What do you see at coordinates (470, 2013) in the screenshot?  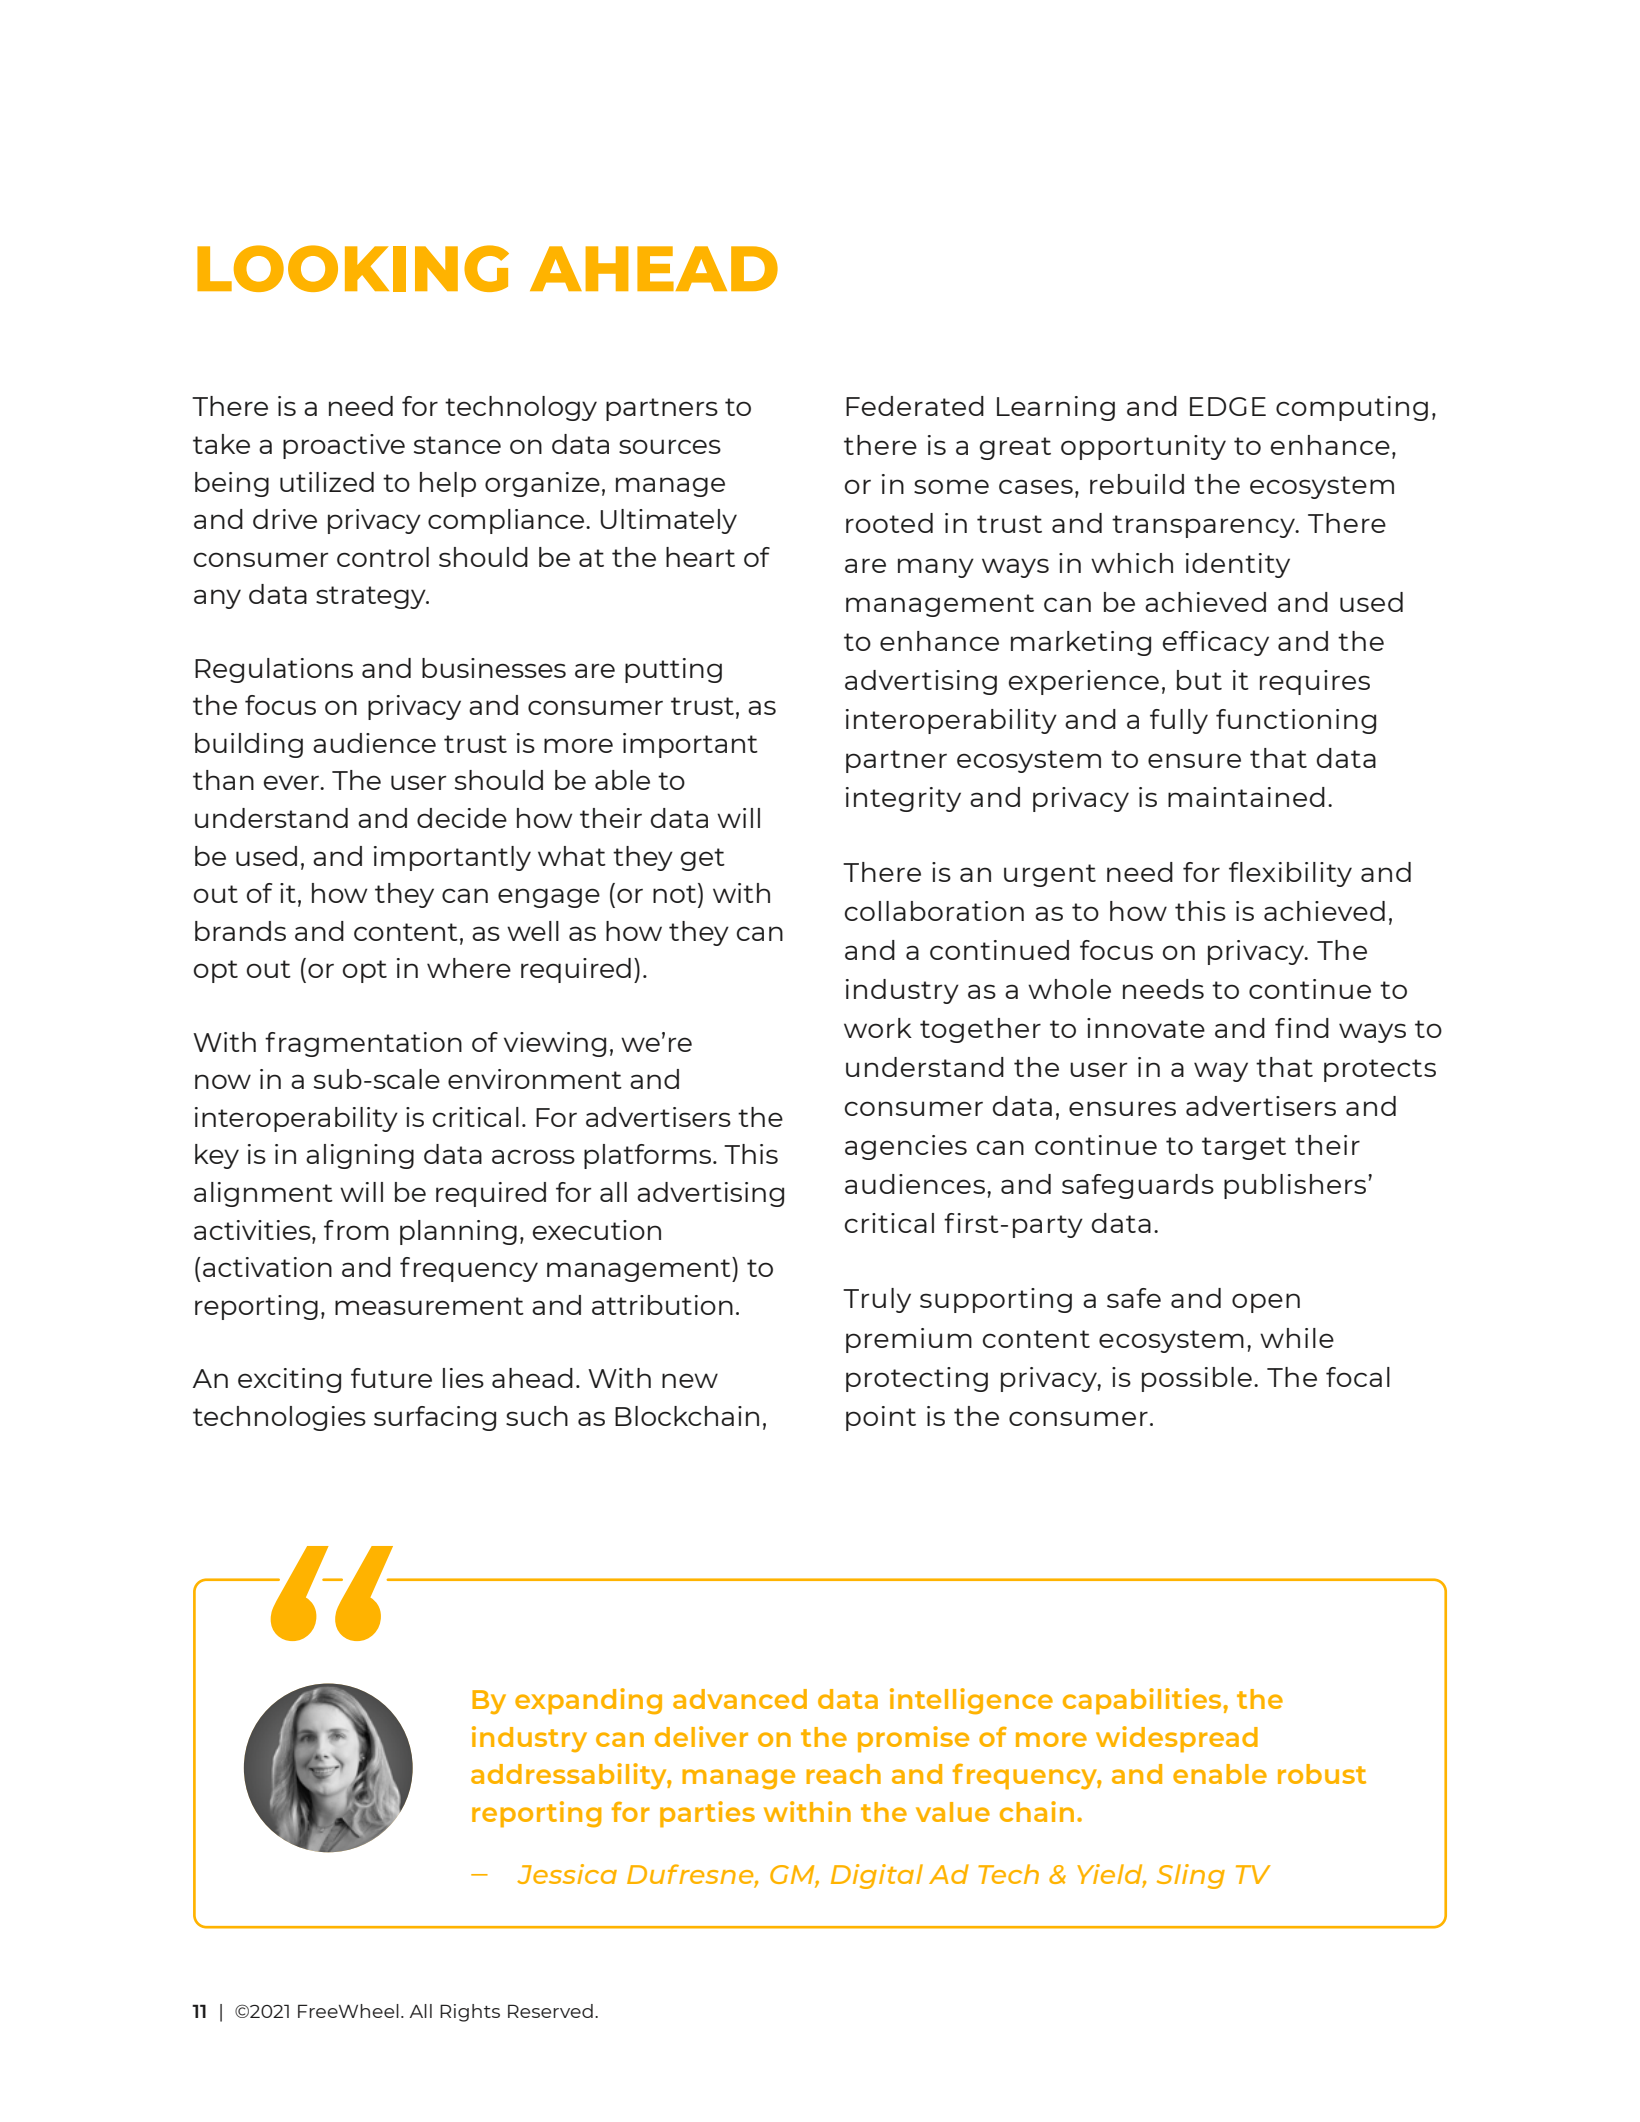 I see `Rights` at bounding box center [470, 2013].
